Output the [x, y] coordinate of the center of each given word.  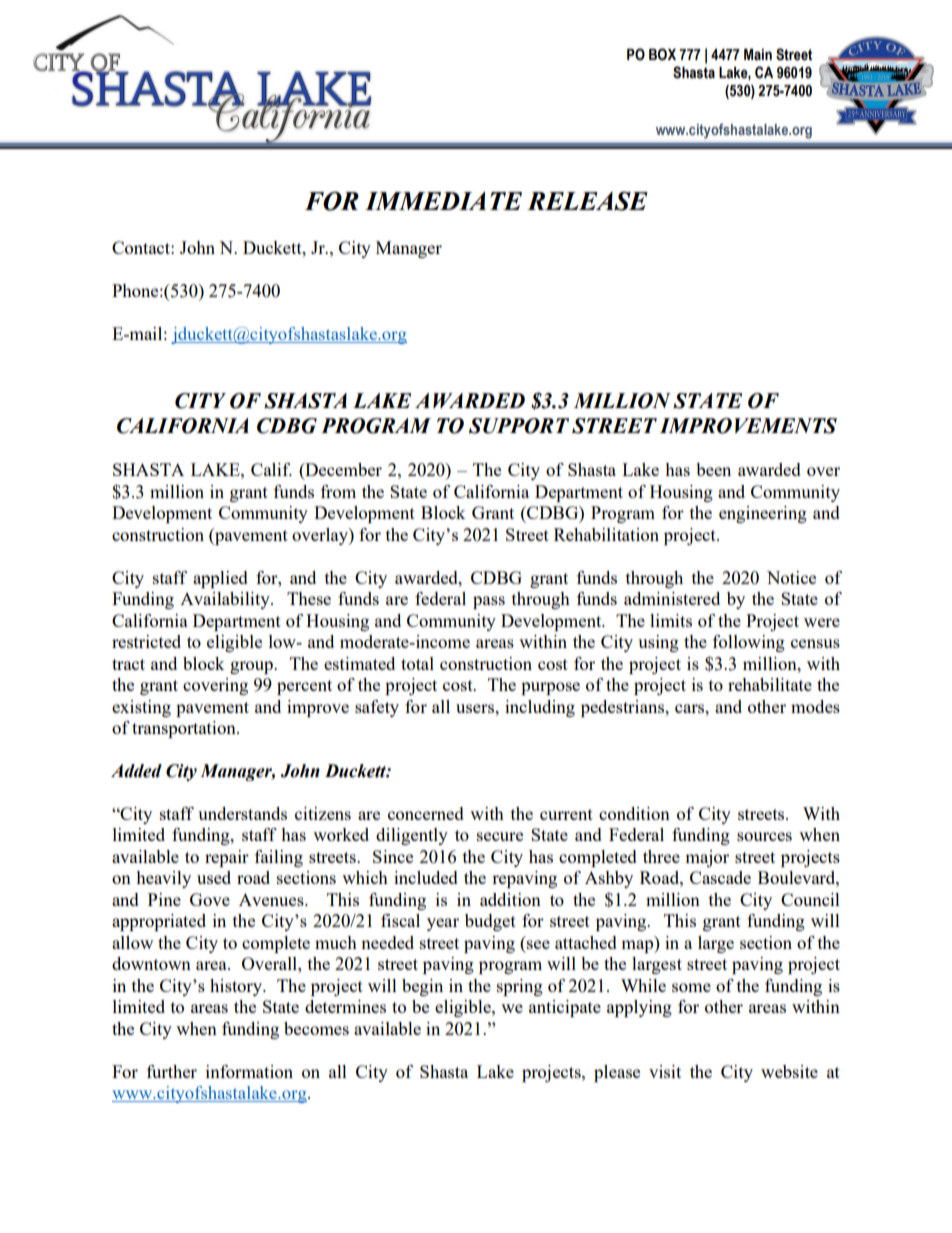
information [249, 1071]
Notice [791, 577]
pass [489, 602]
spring [520, 987]
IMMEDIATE [443, 201]
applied [220, 579]
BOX [662, 54]
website [789, 1071]
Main [758, 55]
